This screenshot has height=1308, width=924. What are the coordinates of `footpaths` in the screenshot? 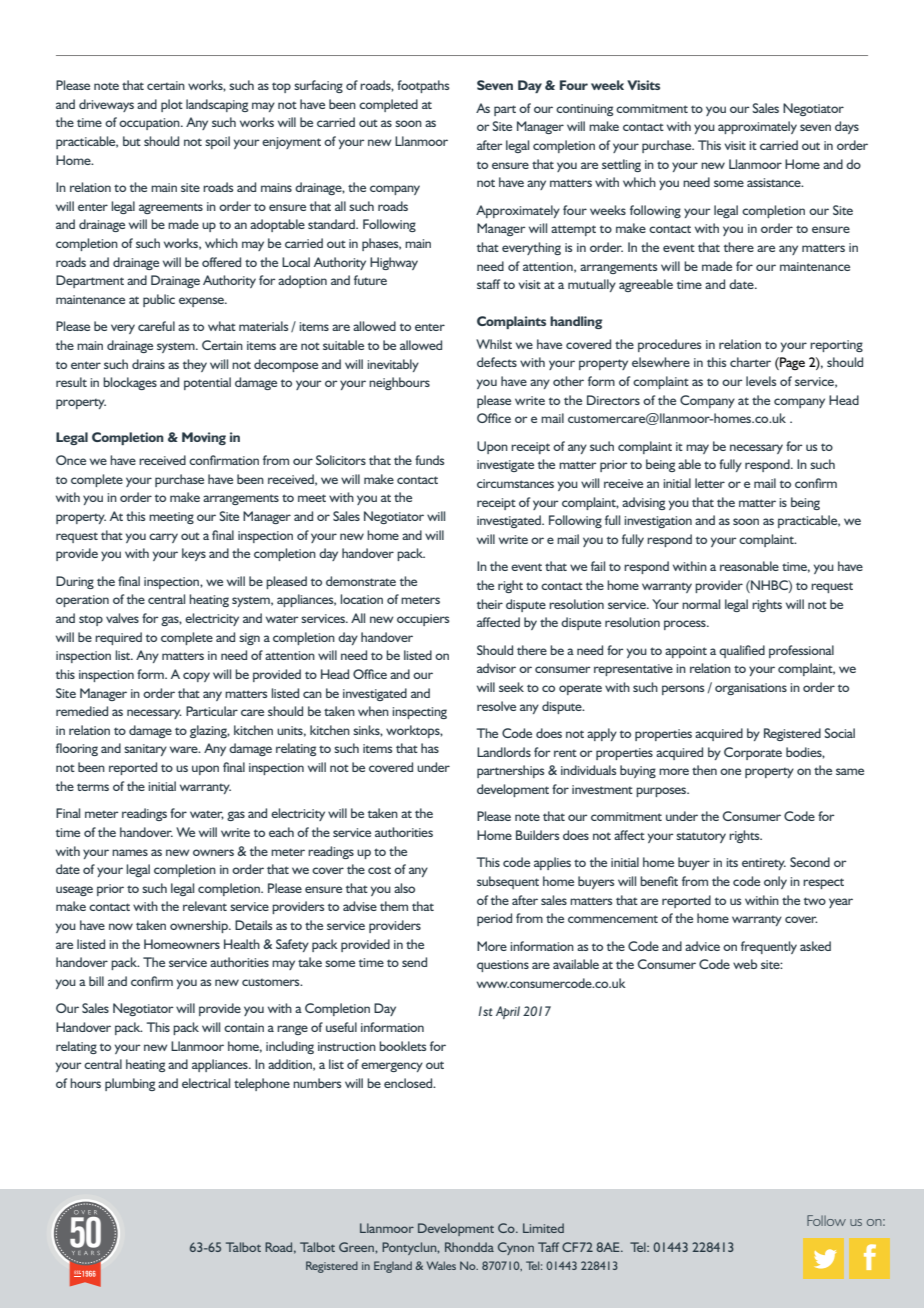 It's located at (423, 86).
